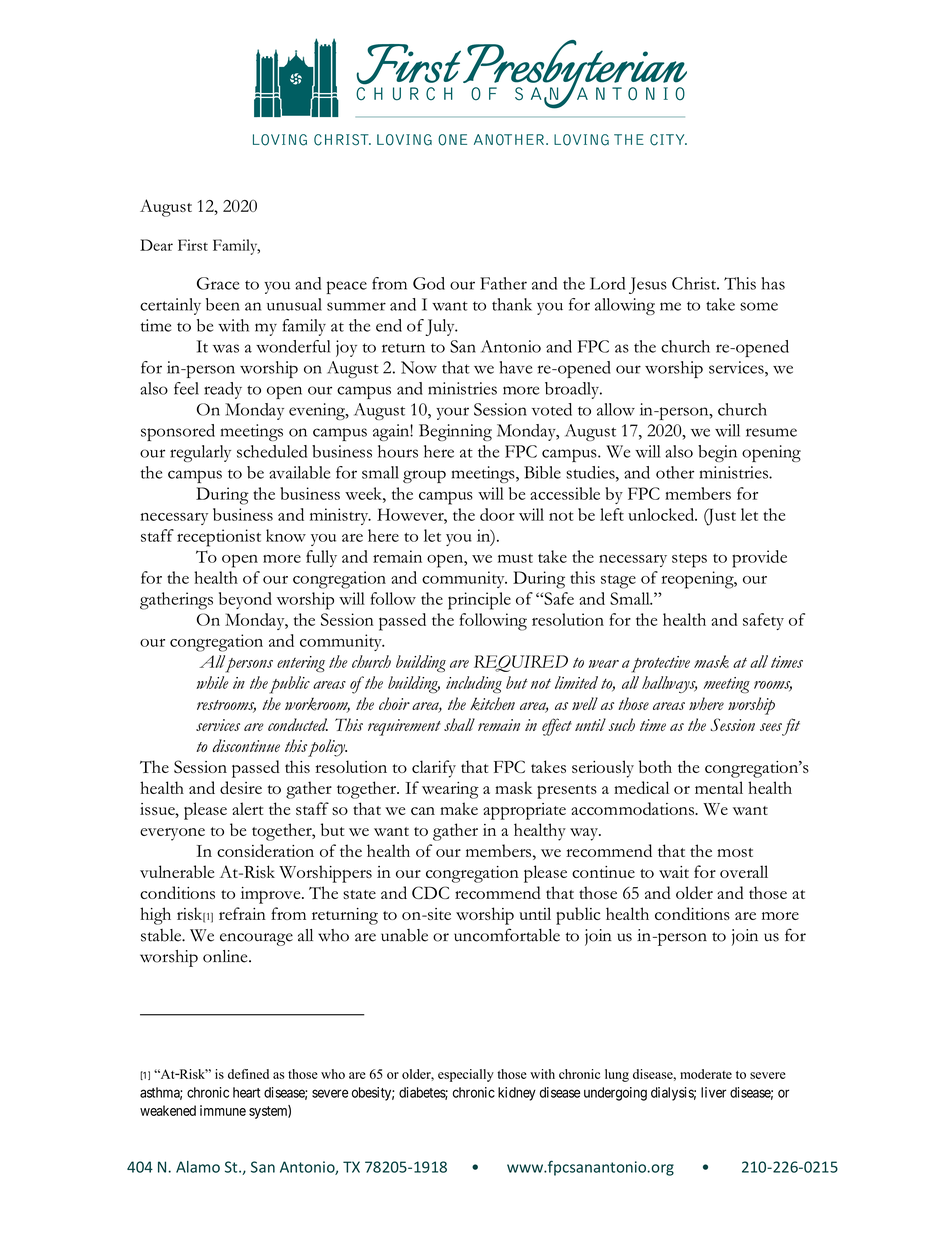  What do you see at coordinates (669, 684) in the screenshot?
I see `hallways` at bounding box center [669, 684].
